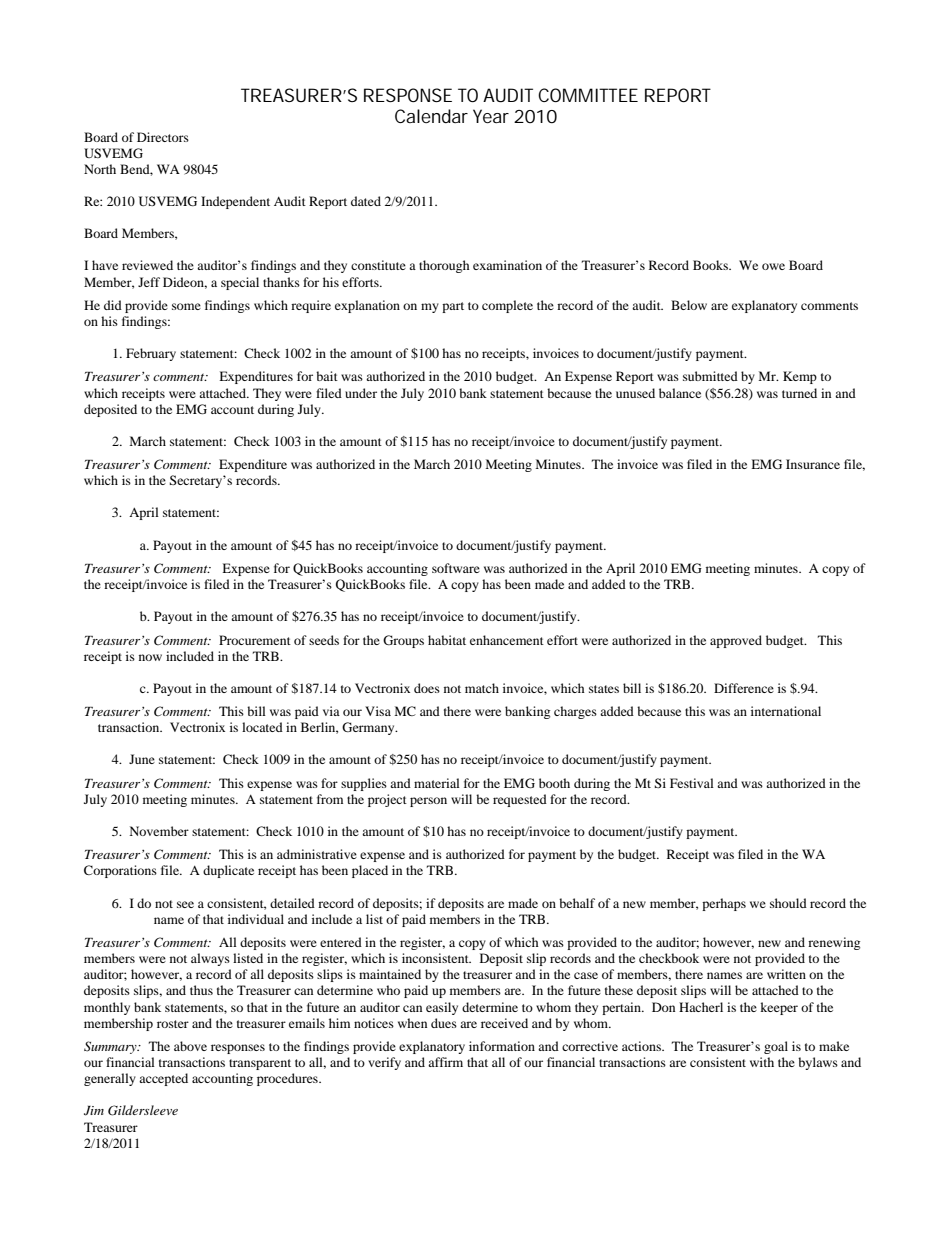 This screenshot has width=952, height=1233. What do you see at coordinates (491, 116) in the screenshot?
I see `Year` at bounding box center [491, 116].
